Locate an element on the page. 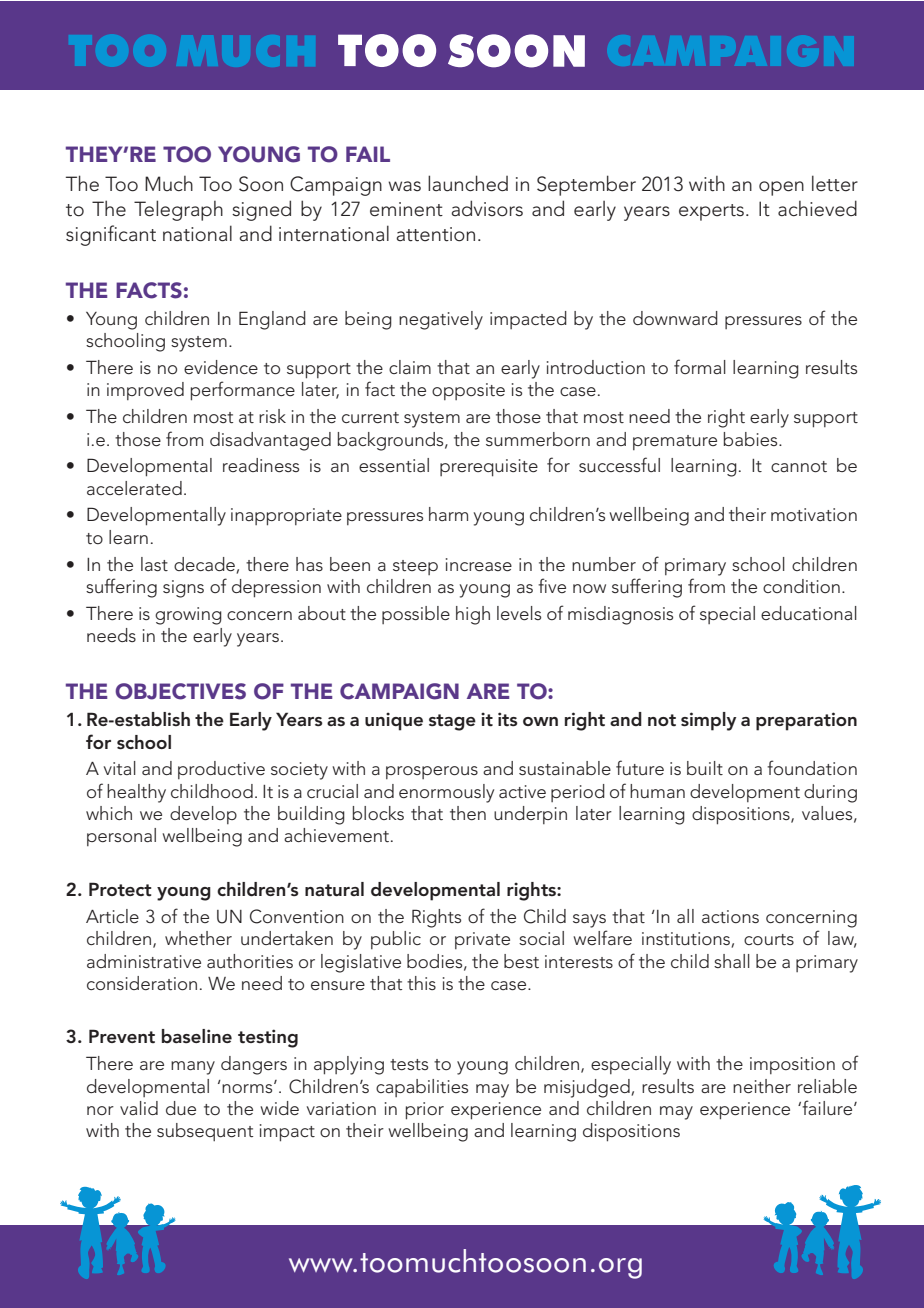 Image resolution: width=924 pixels, height=1308 pixels. accelerated is located at coordinates (134, 488).
